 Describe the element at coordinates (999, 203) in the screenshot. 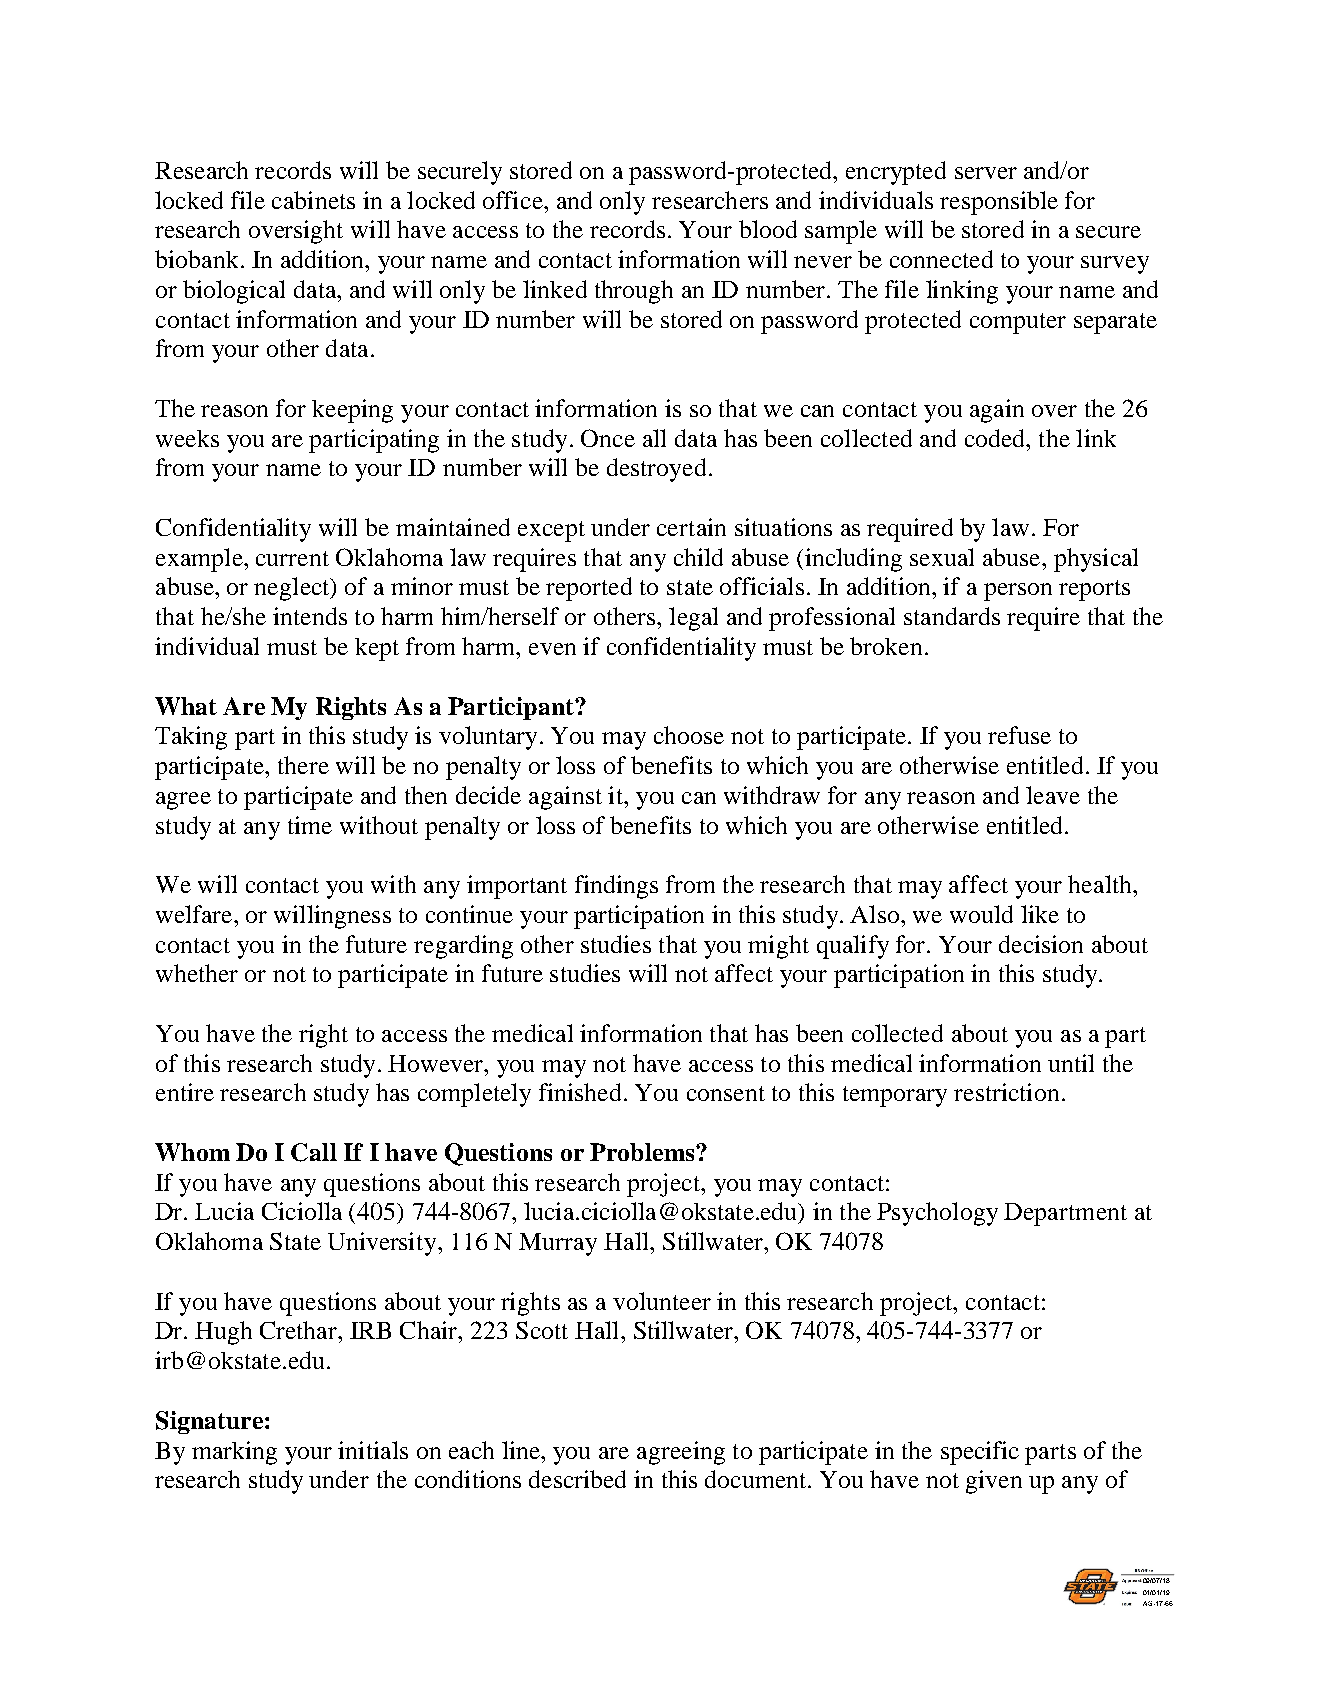

I see `responsible` at that location.
